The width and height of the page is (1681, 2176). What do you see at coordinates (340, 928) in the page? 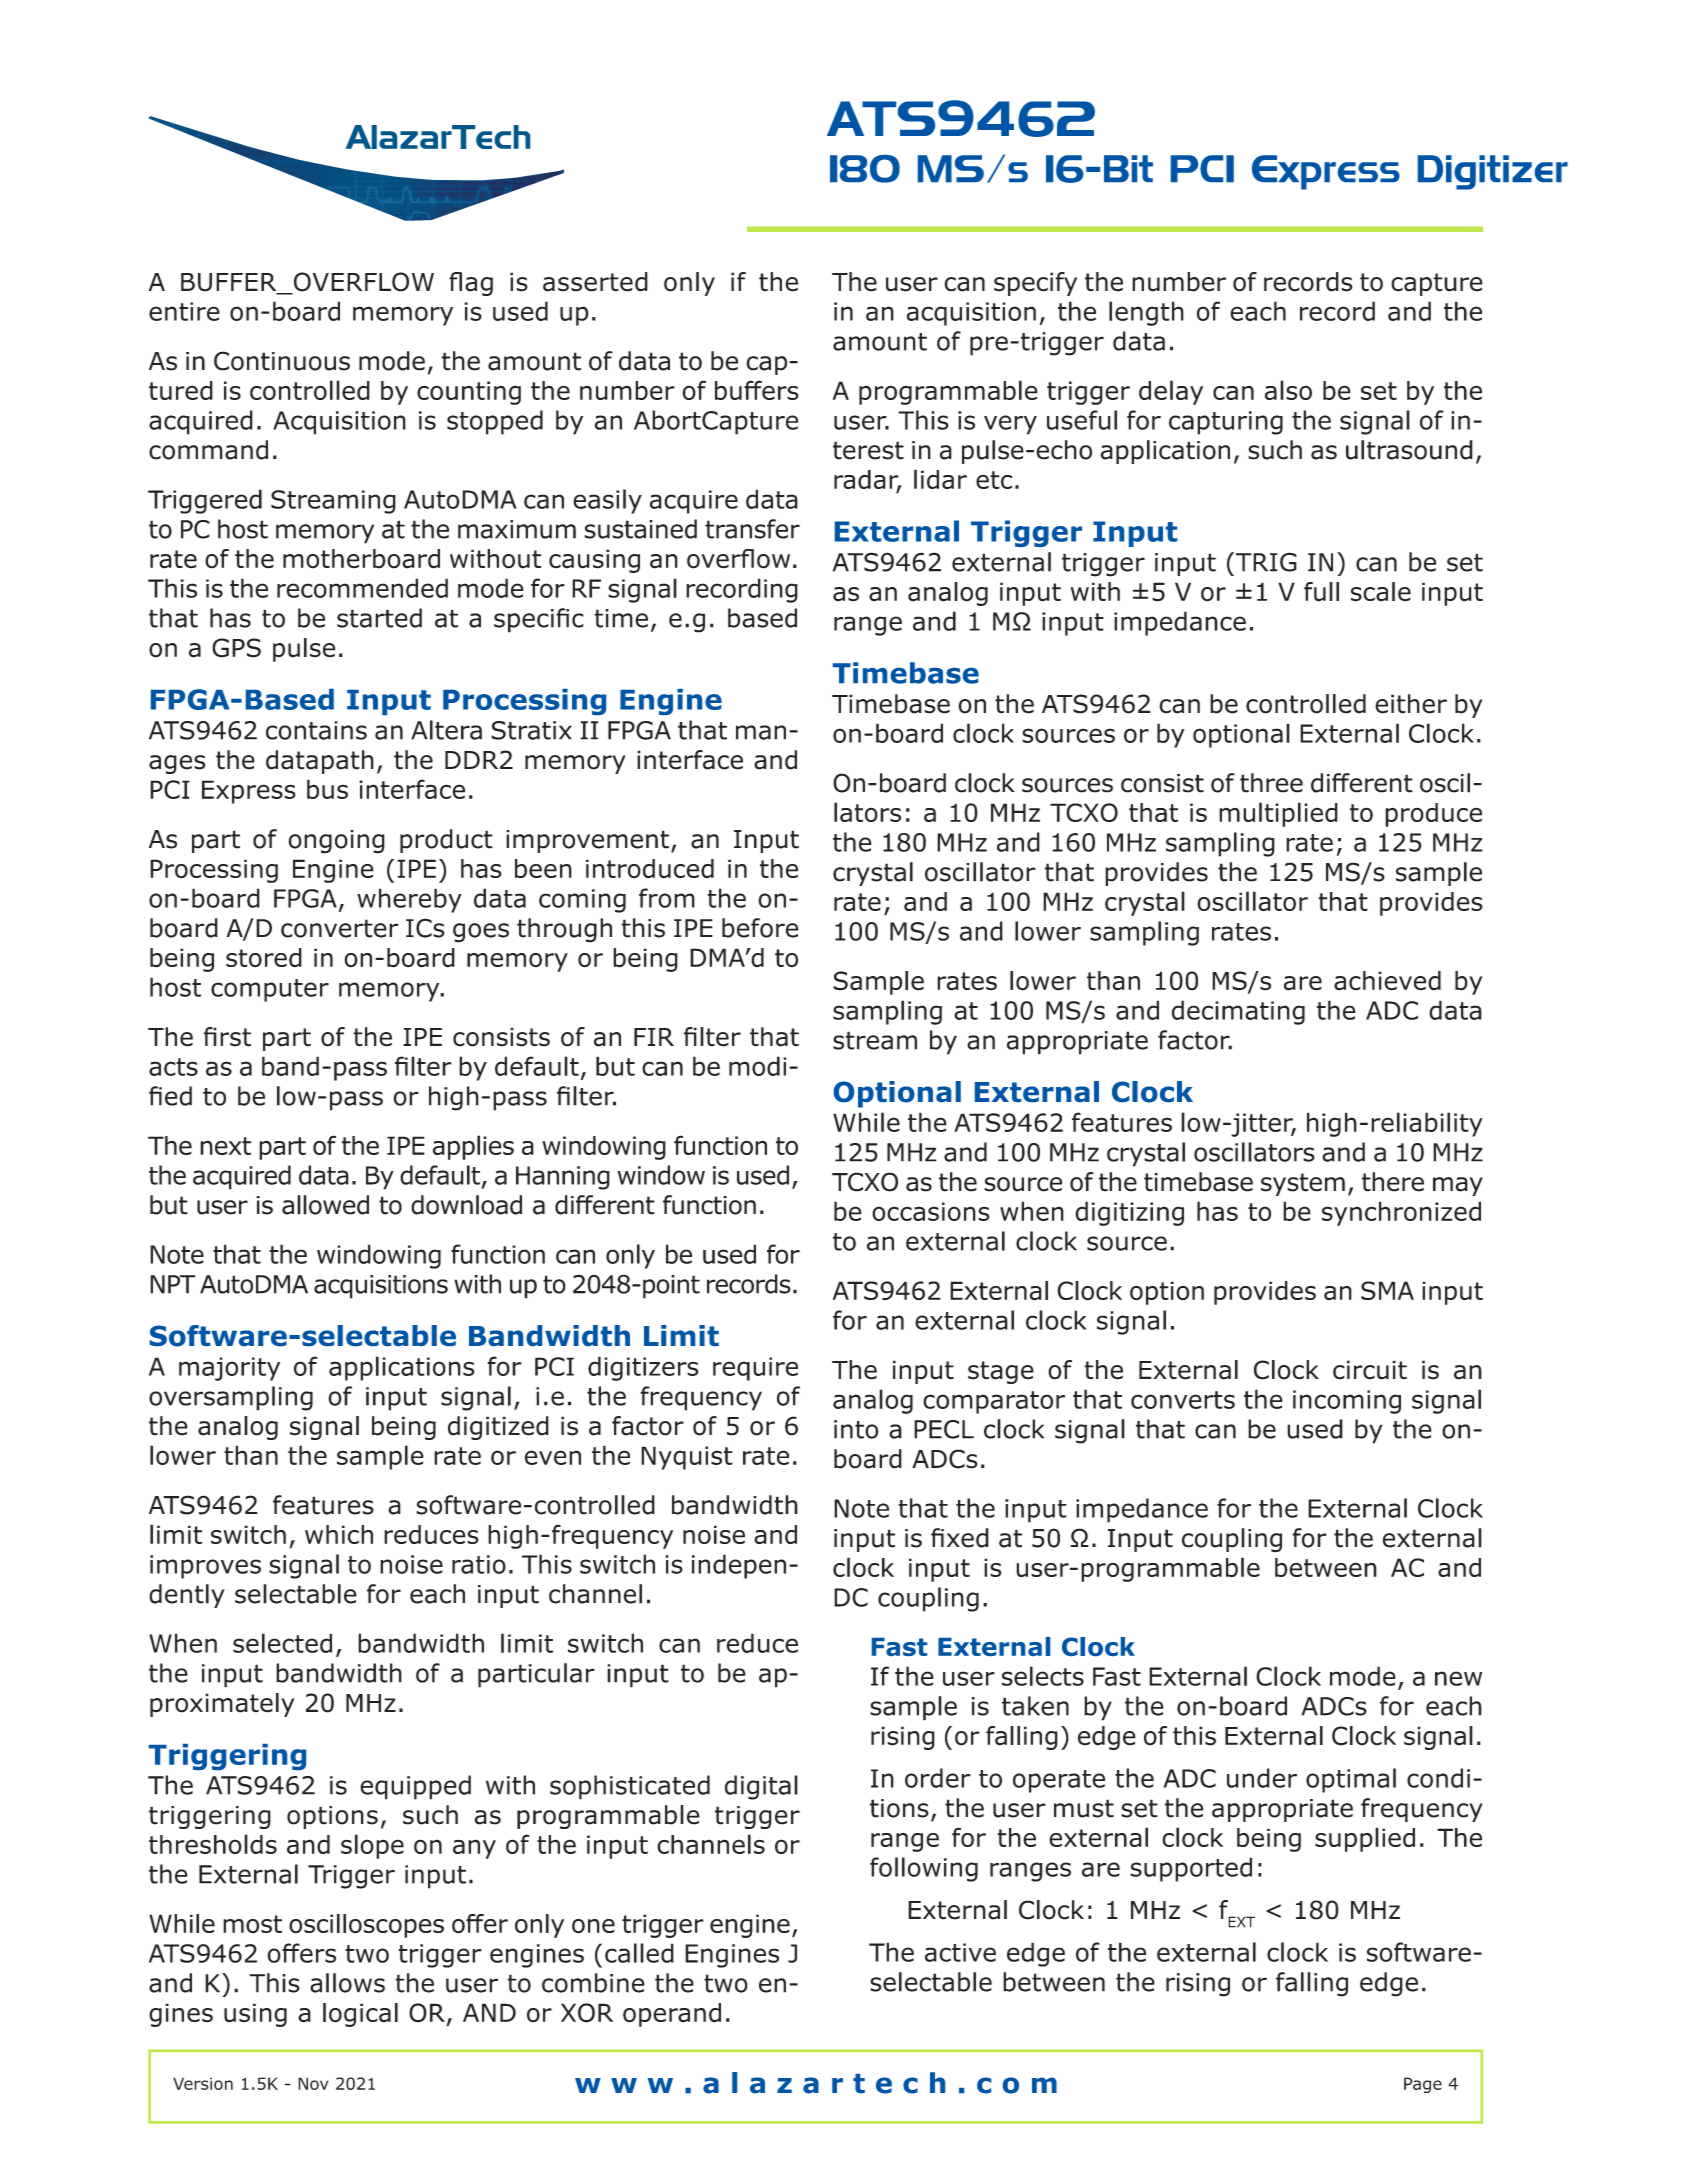
I see `converter` at bounding box center [340, 928].
